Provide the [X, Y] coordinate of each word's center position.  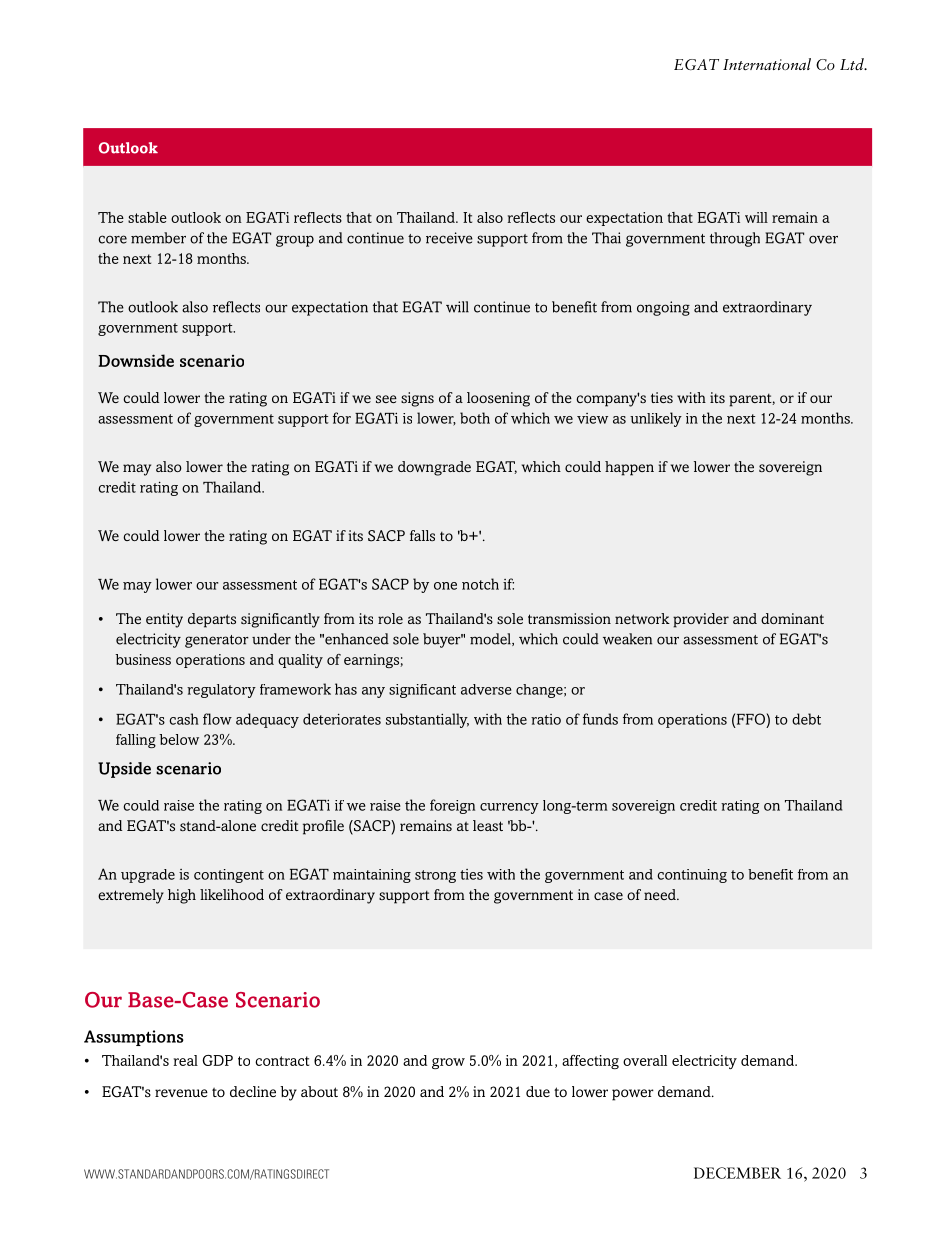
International [767, 64]
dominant [792, 618]
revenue [181, 1093]
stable [147, 217]
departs [212, 620]
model [491, 639]
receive [449, 238]
